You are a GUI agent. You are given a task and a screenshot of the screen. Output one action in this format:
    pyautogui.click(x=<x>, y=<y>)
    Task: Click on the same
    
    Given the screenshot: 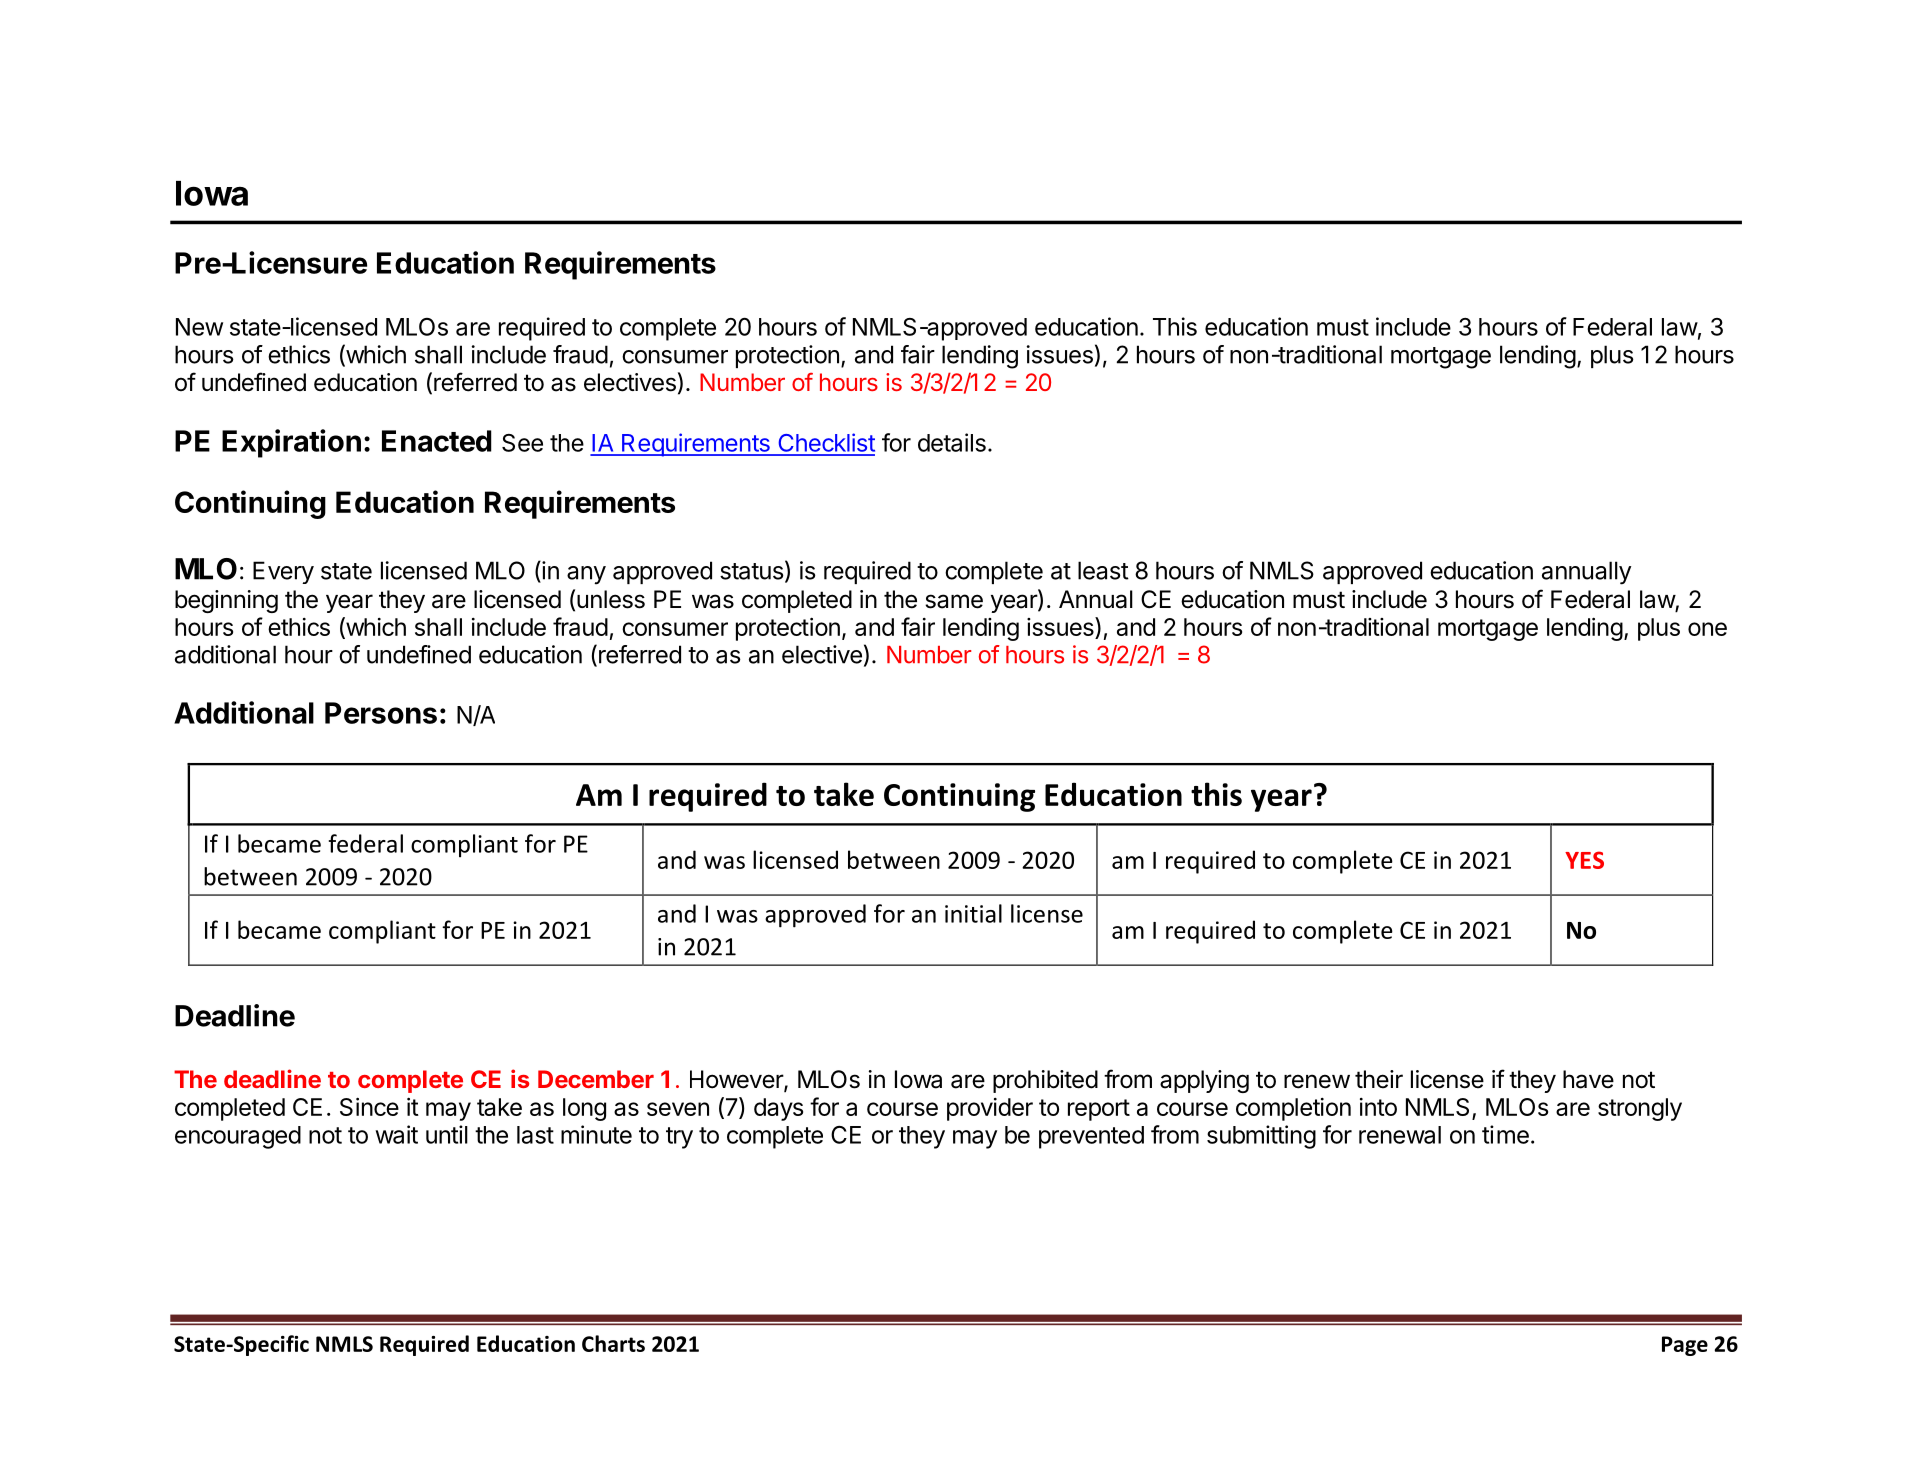 What is the action you would take?
    pyautogui.click(x=954, y=601)
